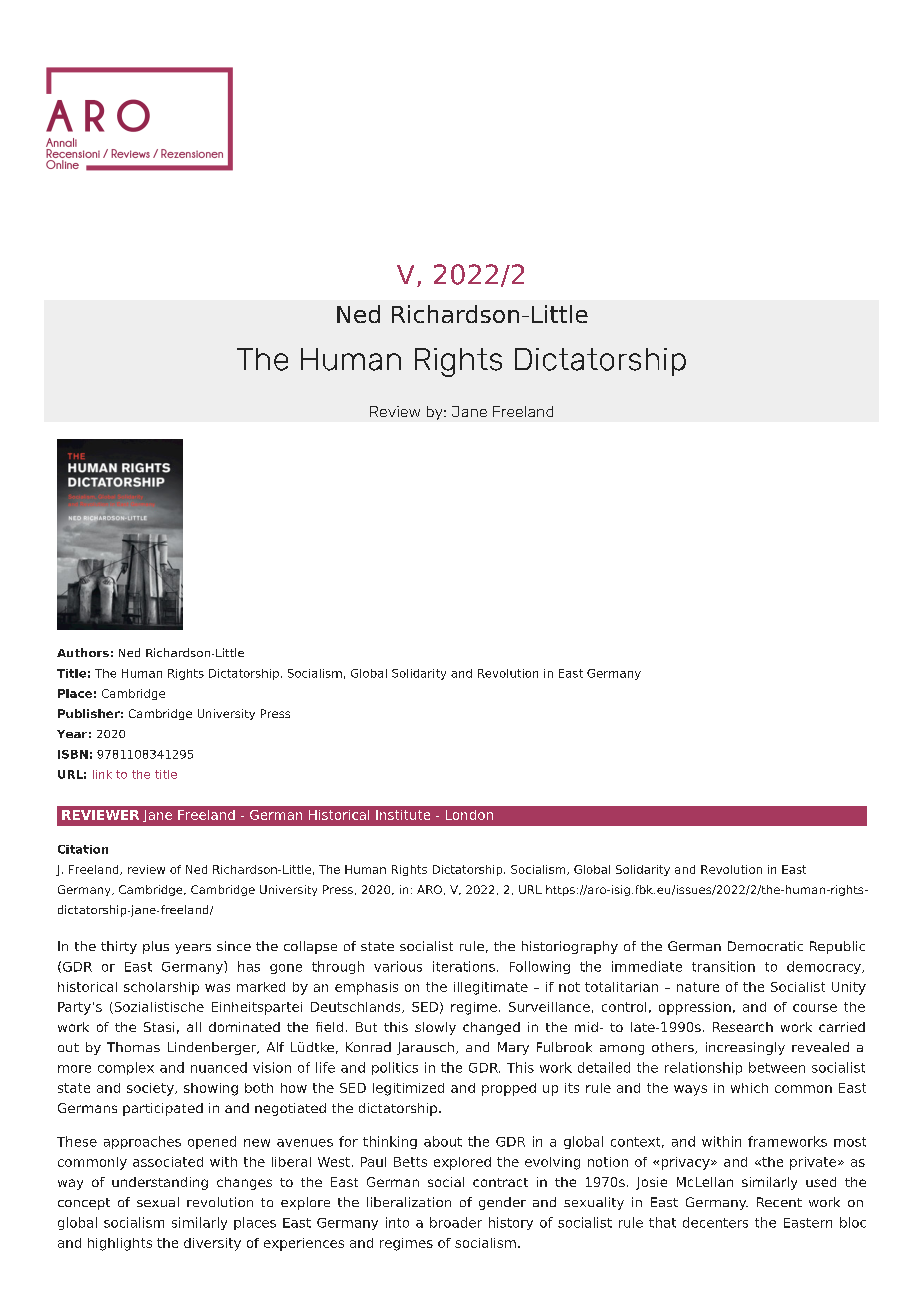 The height and width of the image is (1308, 924). Describe the element at coordinates (83, 652) in the image. I see `Authors` at that location.
